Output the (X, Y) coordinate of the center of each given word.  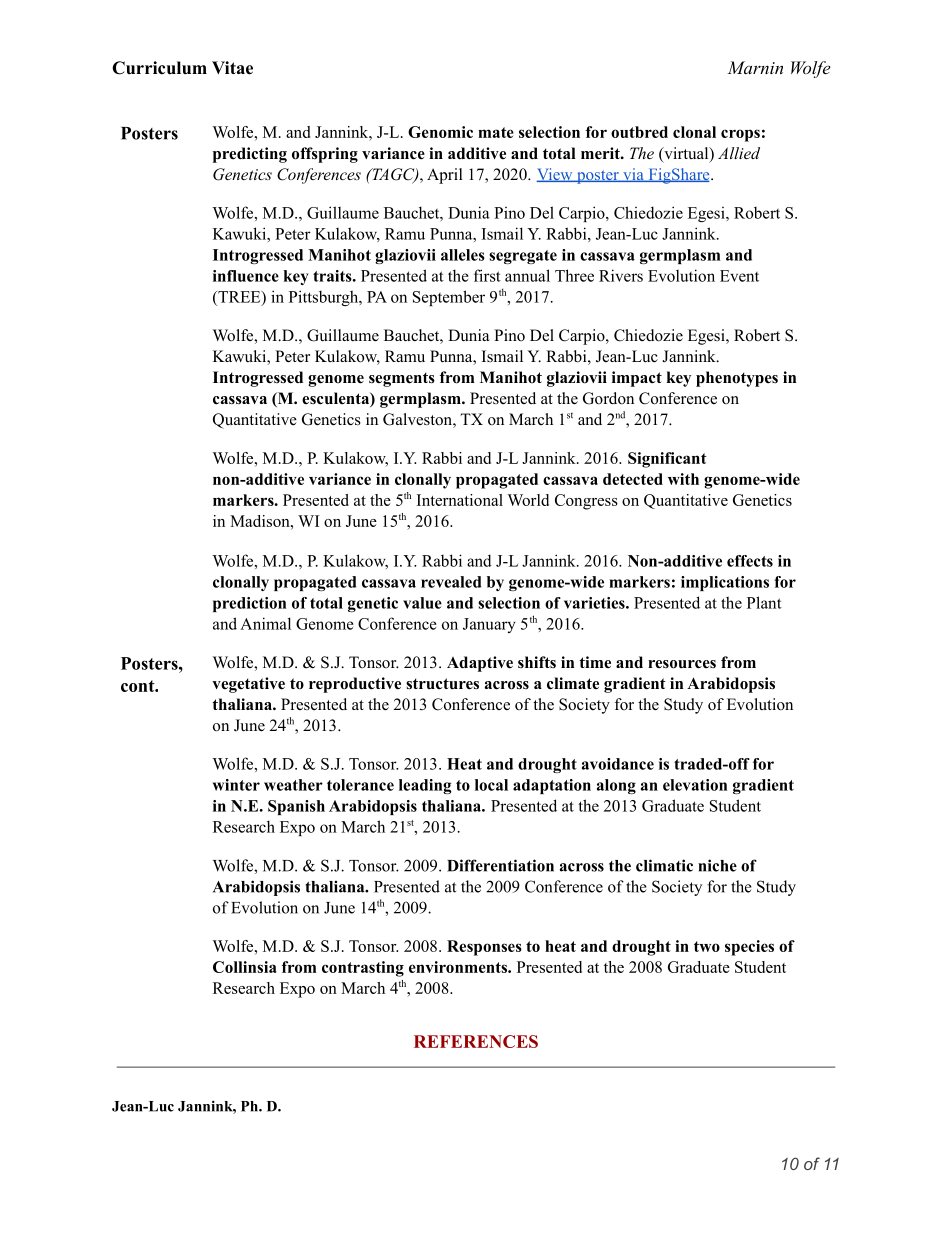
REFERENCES (476, 1041)
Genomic (440, 132)
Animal (265, 623)
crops (740, 135)
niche (717, 865)
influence (246, 276)
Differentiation (500, 865)
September (449, 298)
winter (236, 785)
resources (682, 664)
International (460, 500)
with (683, 479)
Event (739, 276)
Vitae (232, 68)
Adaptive (480, 664)
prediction (249, 604)
